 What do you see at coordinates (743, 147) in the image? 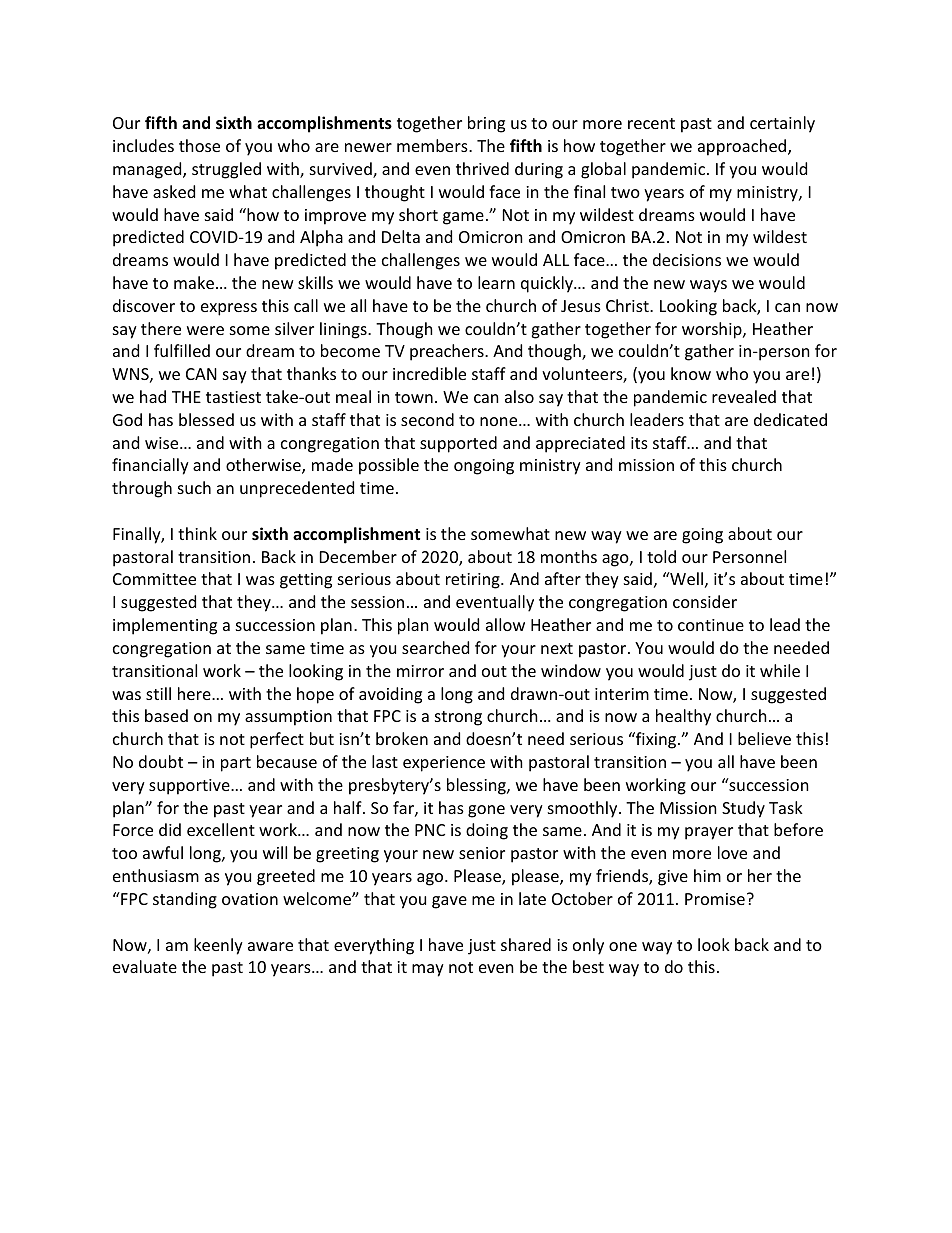
I see `approached` at bounding box center [743, 147].
